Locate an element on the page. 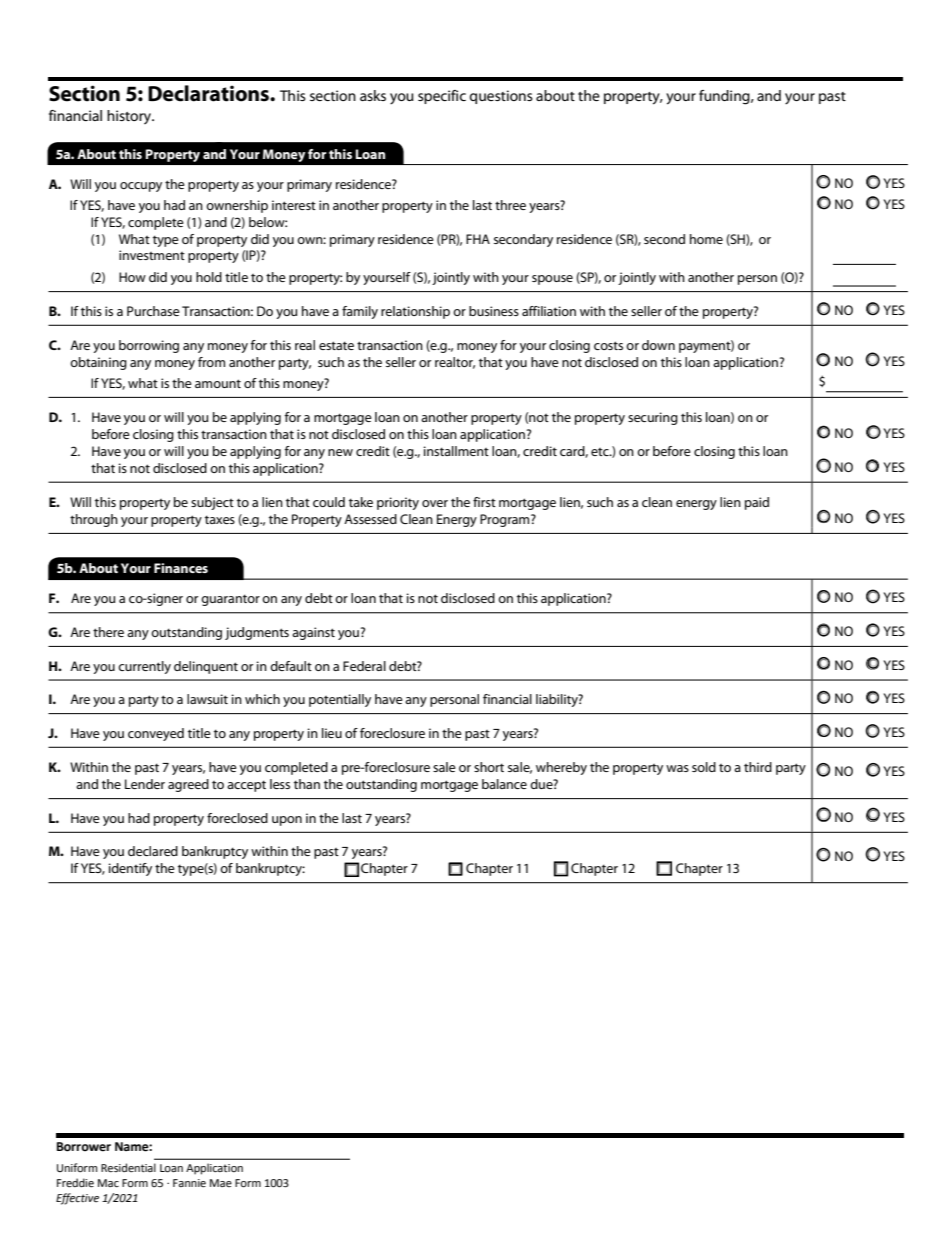  home is located at coordinates (706, 239).
